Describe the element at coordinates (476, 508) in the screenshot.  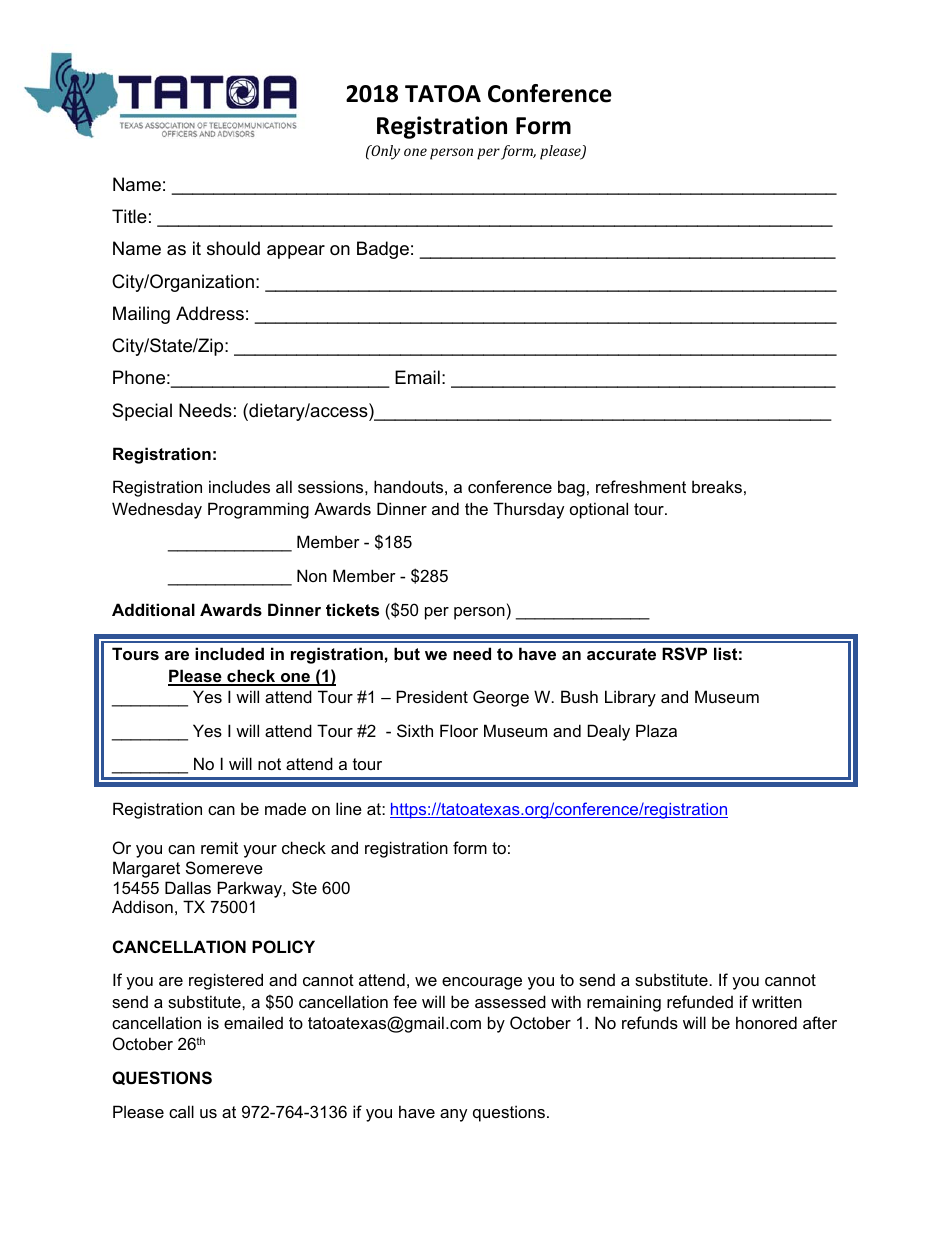
I see `the` at that location.
